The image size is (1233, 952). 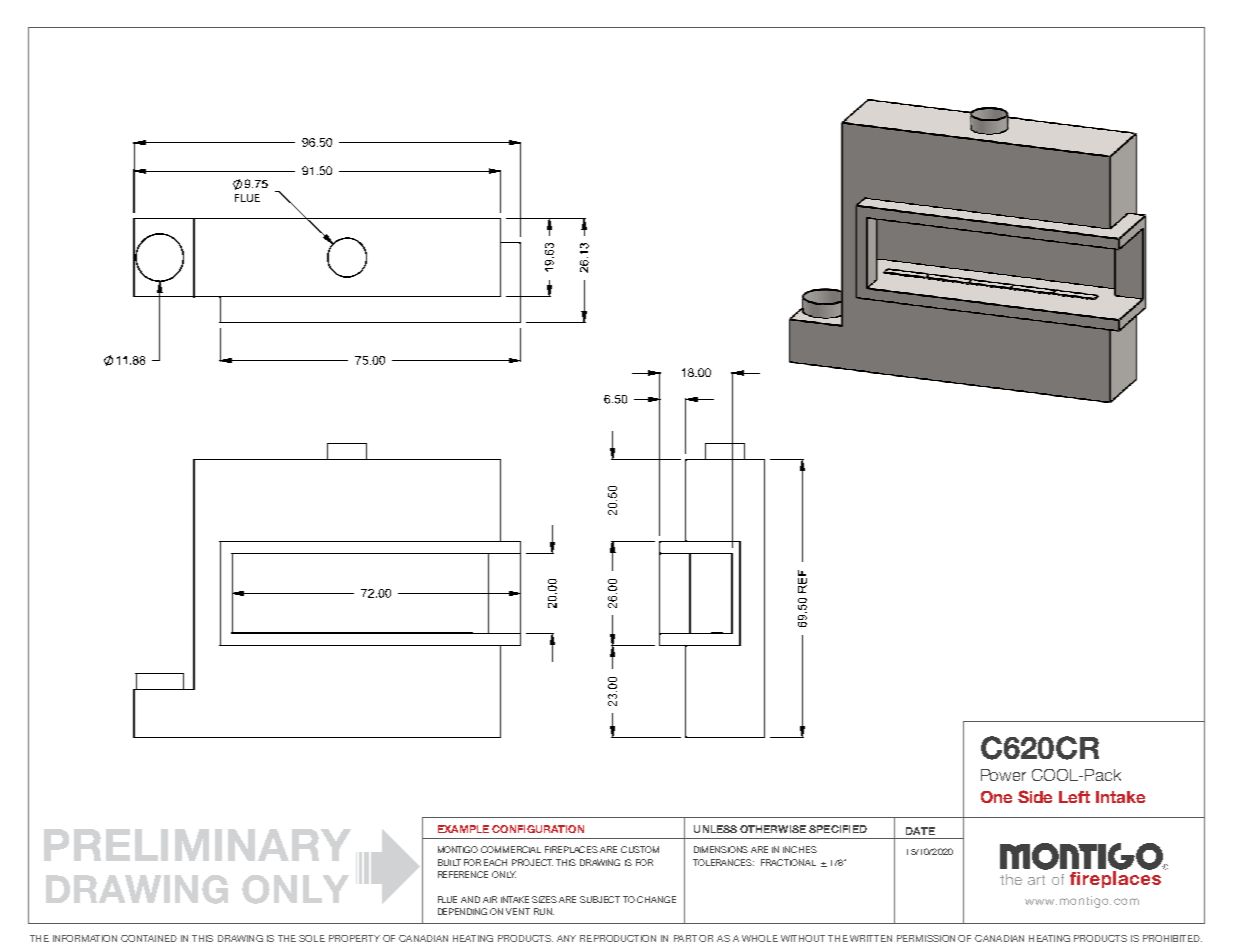 What do you see at coordinates (640, 849) in the page?
I see `CUSTOM` at bounding box center [640, 849].
